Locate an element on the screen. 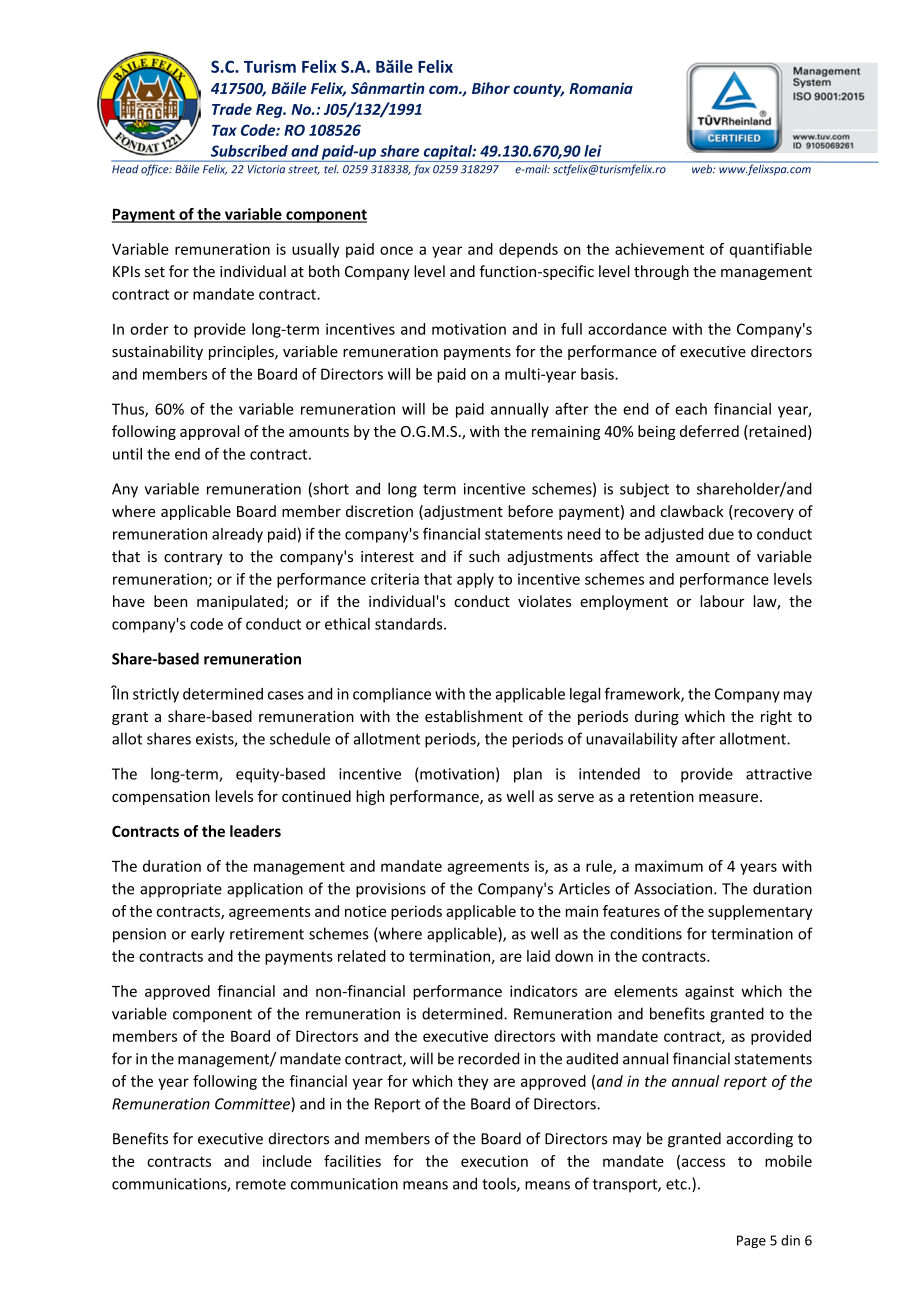 The width and height of the screenshot is (924, 1308). approval is located at coordinates (209, 432).
